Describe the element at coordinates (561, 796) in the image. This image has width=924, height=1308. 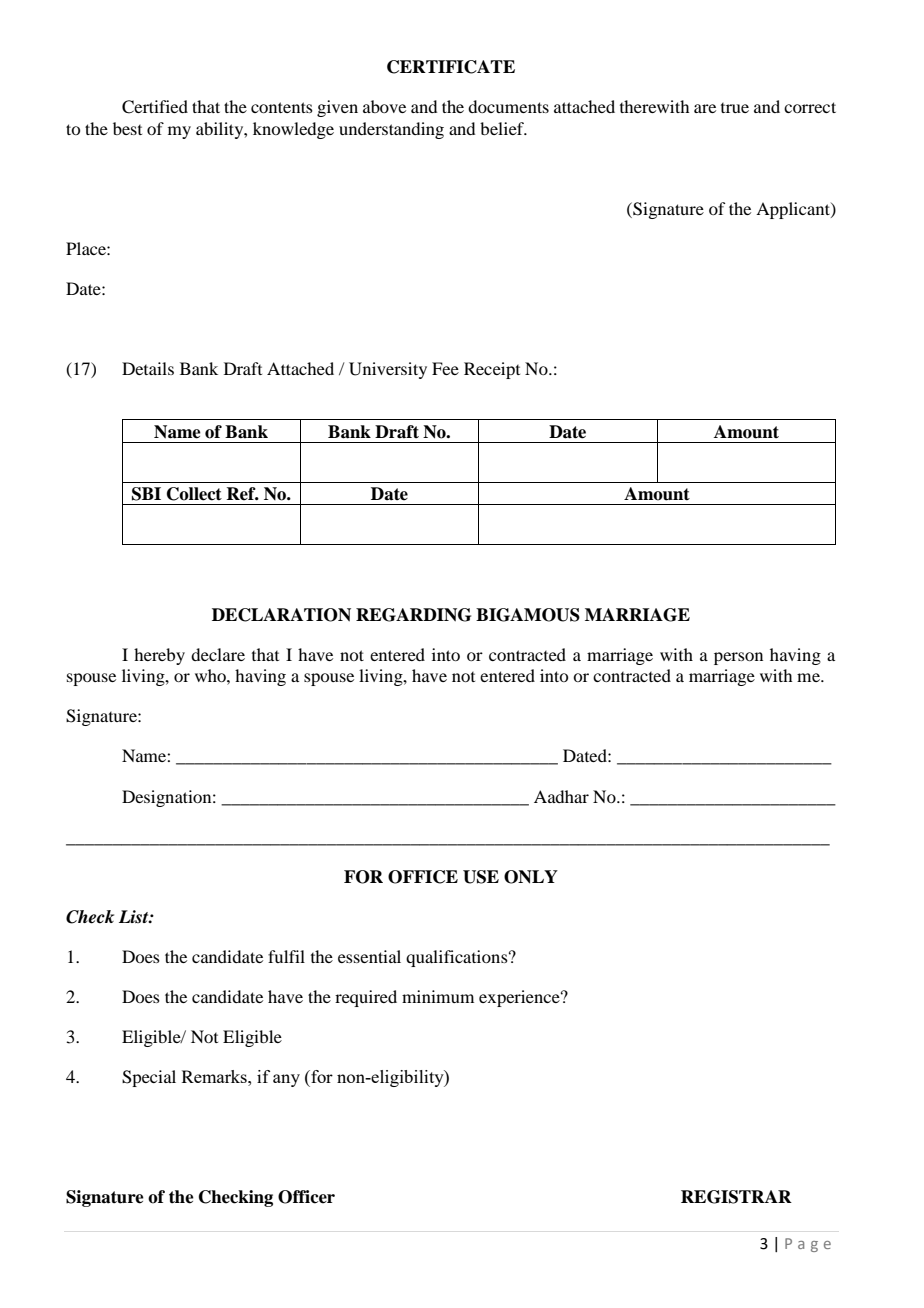
I see `Aadhar` at that location.
